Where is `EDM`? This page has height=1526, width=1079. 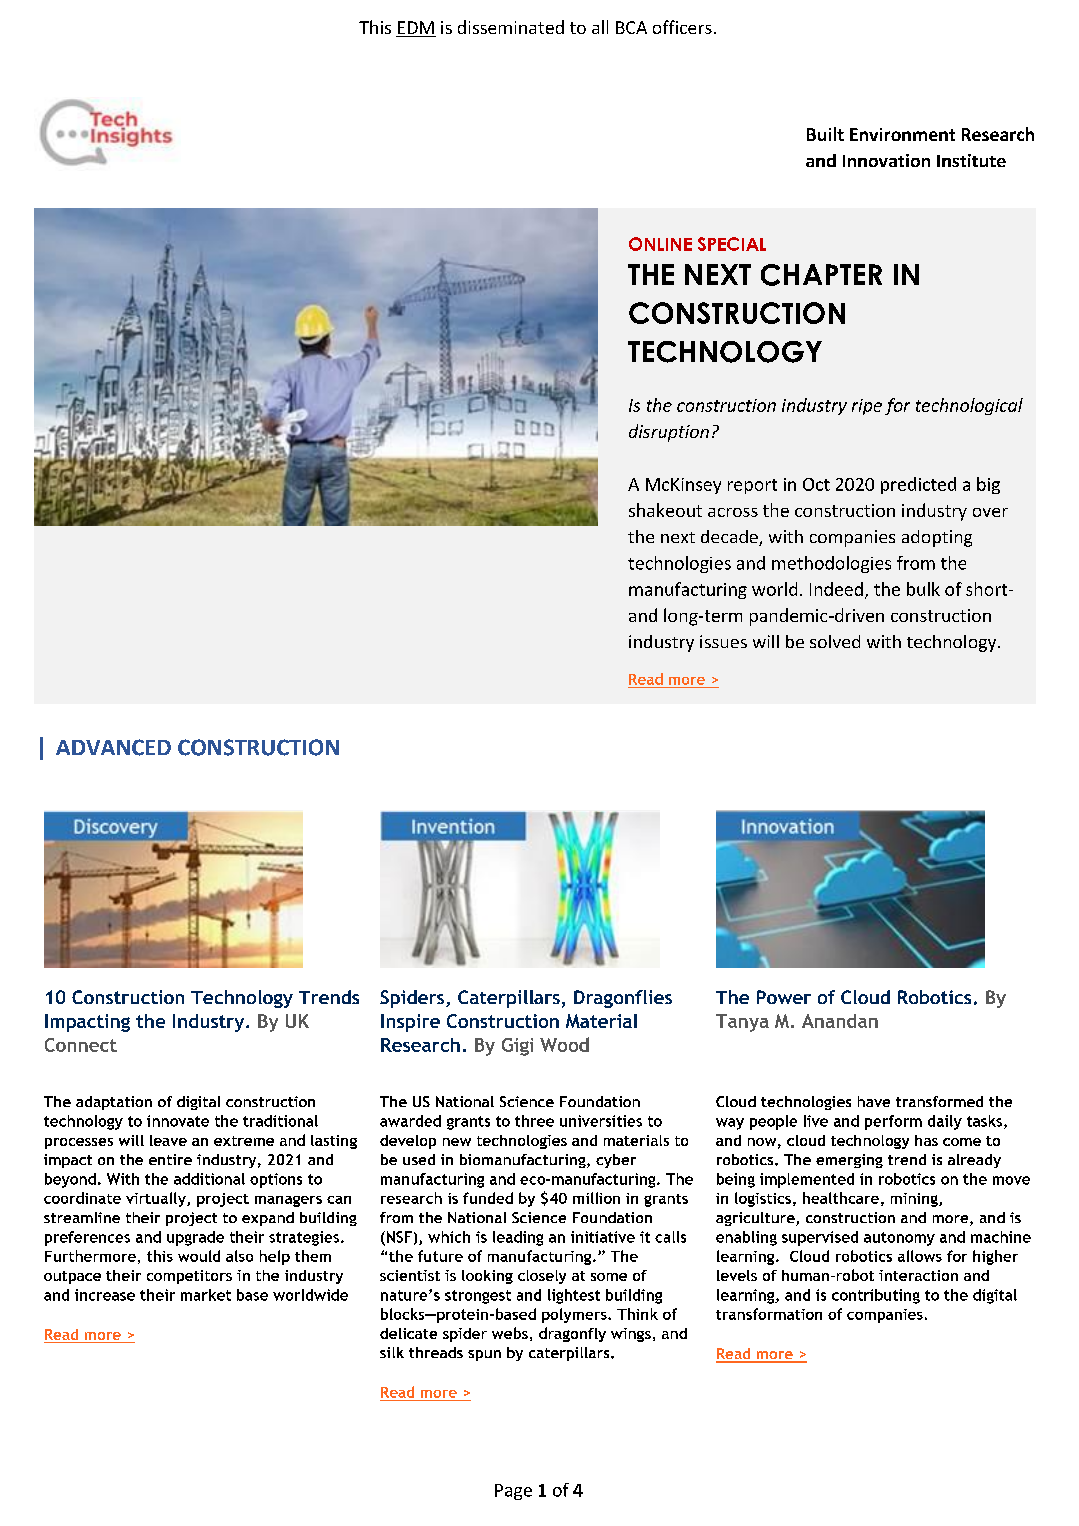
EDM is located at coordinates (416, 27).
